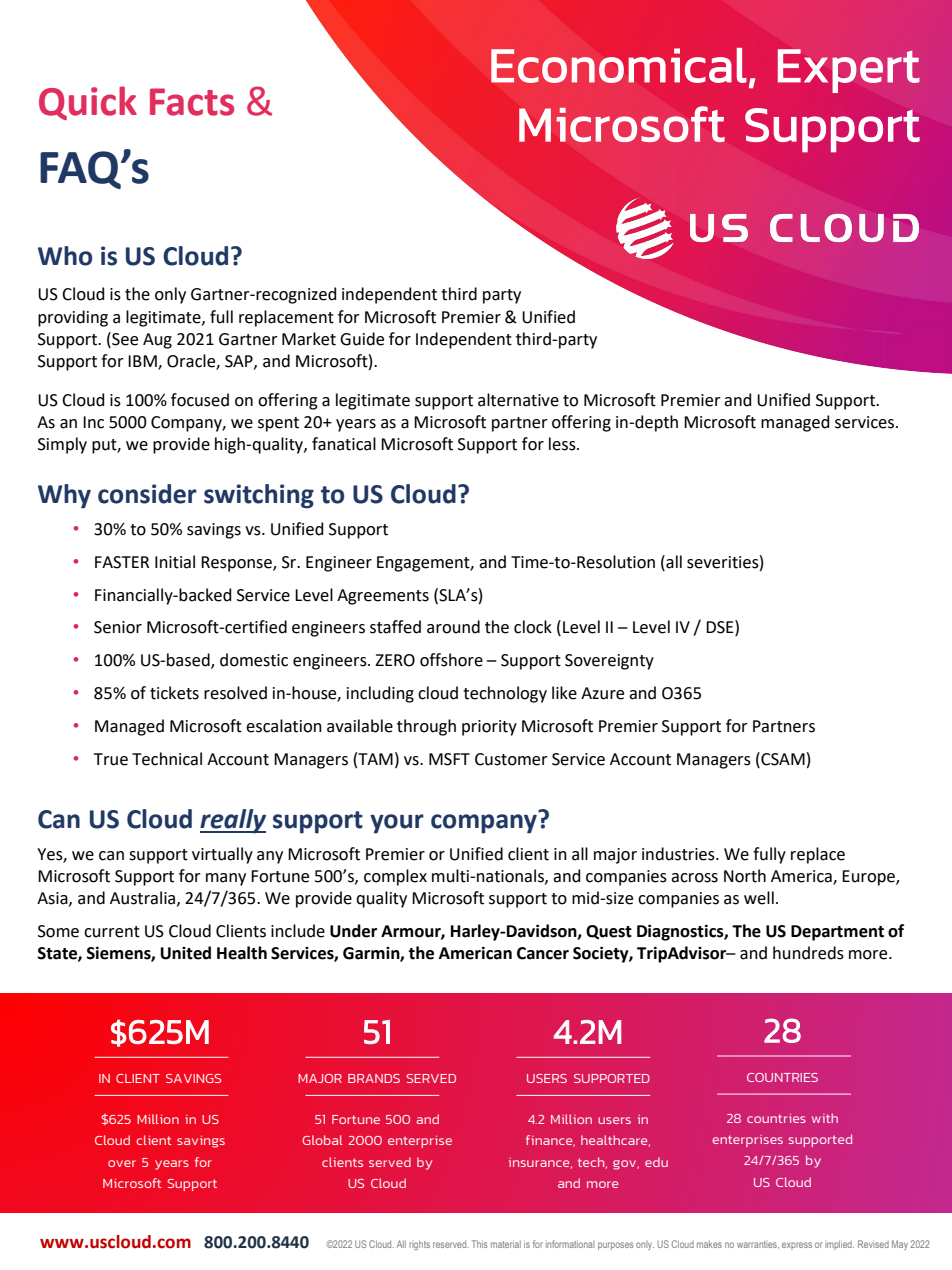 The height and width of the image is (1270, 952). Describe the element at coordinates (322, 1140) in the image. I see `Global` at that location.
